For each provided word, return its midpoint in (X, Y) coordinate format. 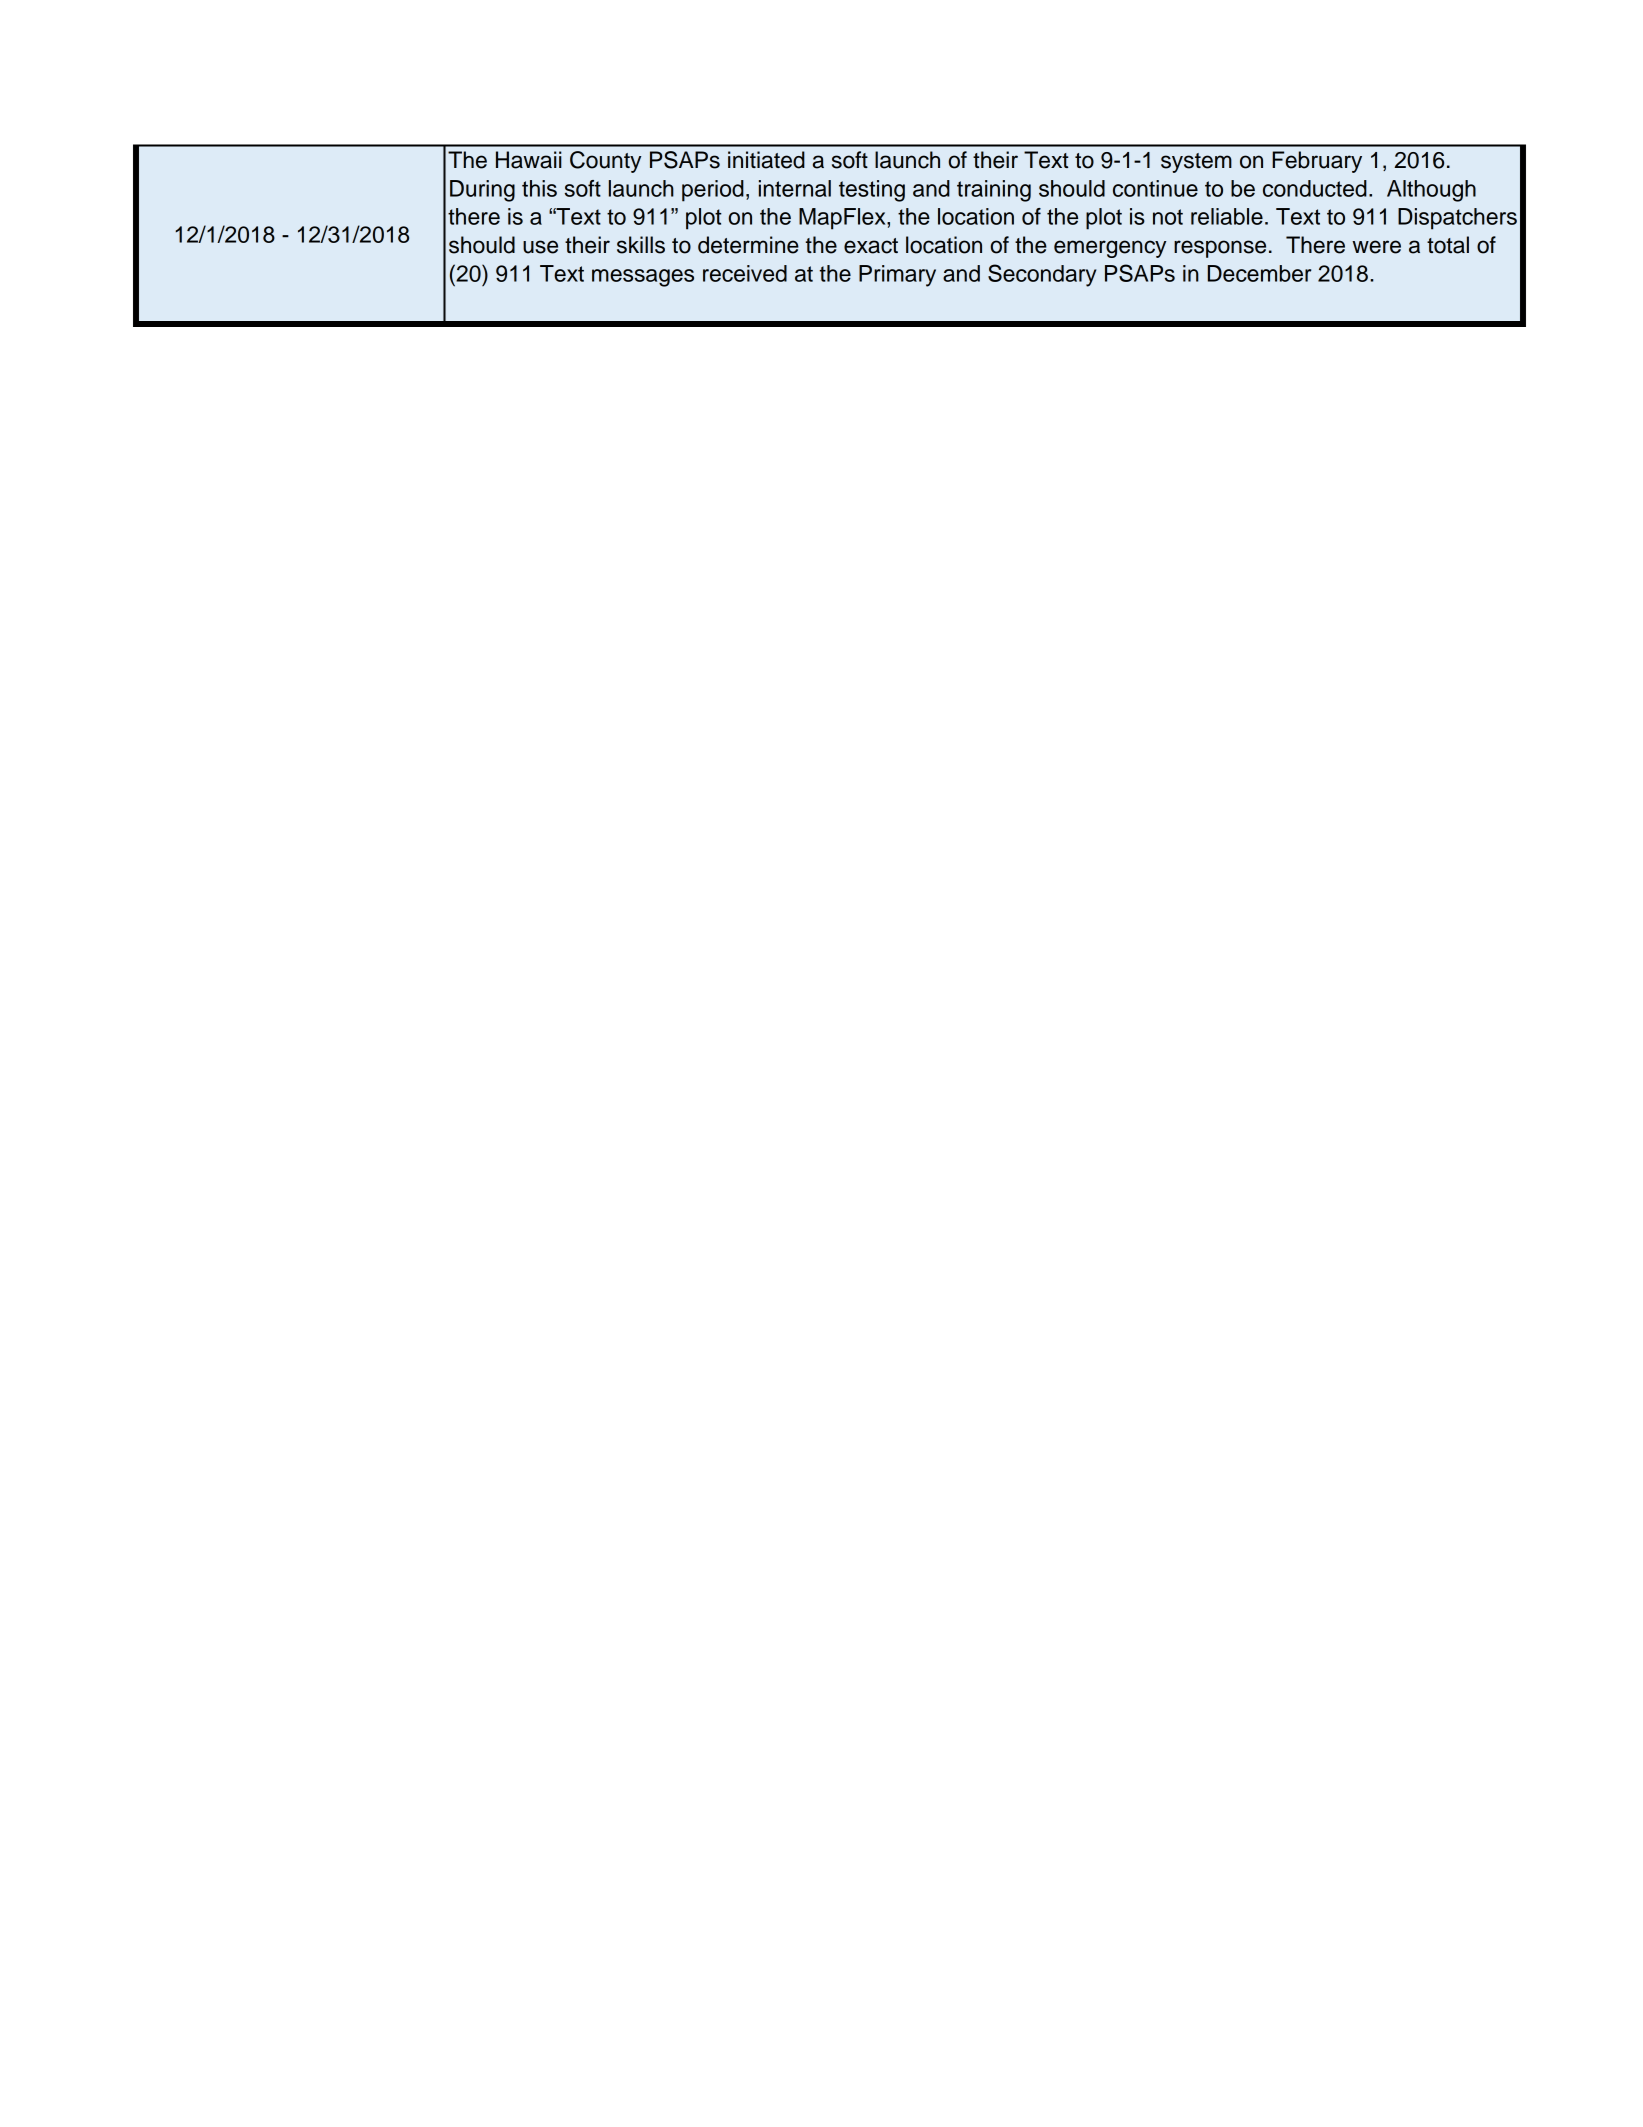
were (1376, 247)
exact (871, 246)
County (605, 162)
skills (641, 245)
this (539, 188)
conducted (1315, 188)
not (1168, 217)
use (540, 247)
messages (643, 278)
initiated (766, 160)
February (1317, 162)
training (994, 191)
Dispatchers (1457, 219)
